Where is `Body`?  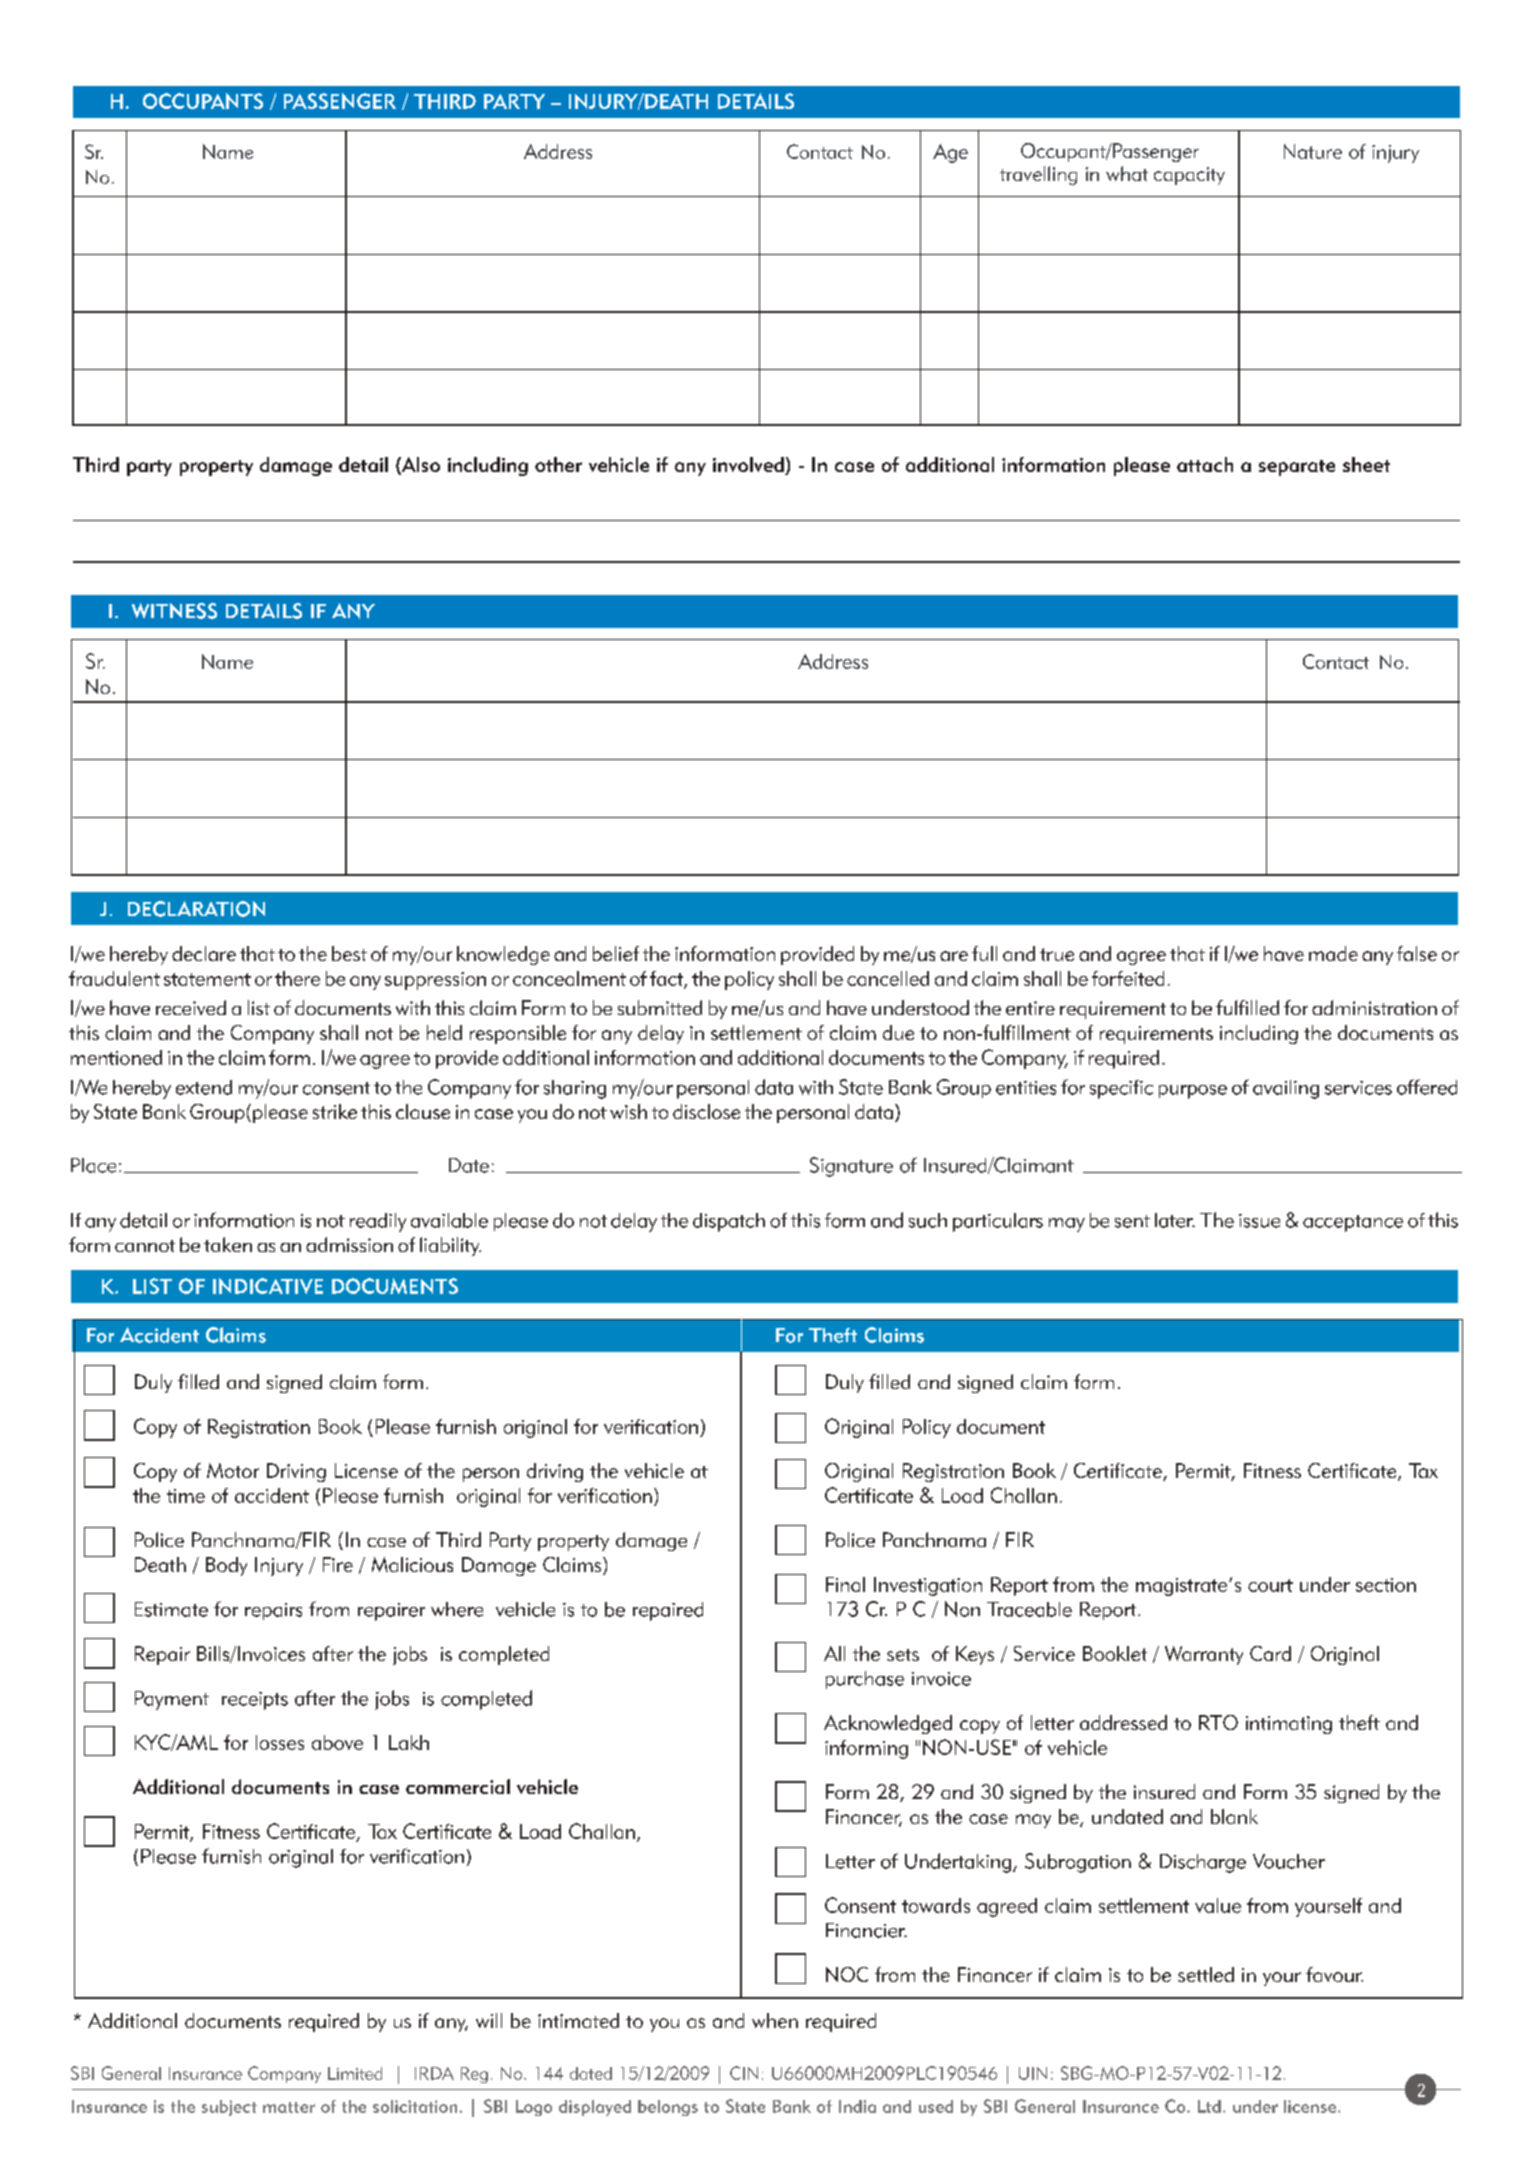 Body is located at coordinates (226, 1566).
